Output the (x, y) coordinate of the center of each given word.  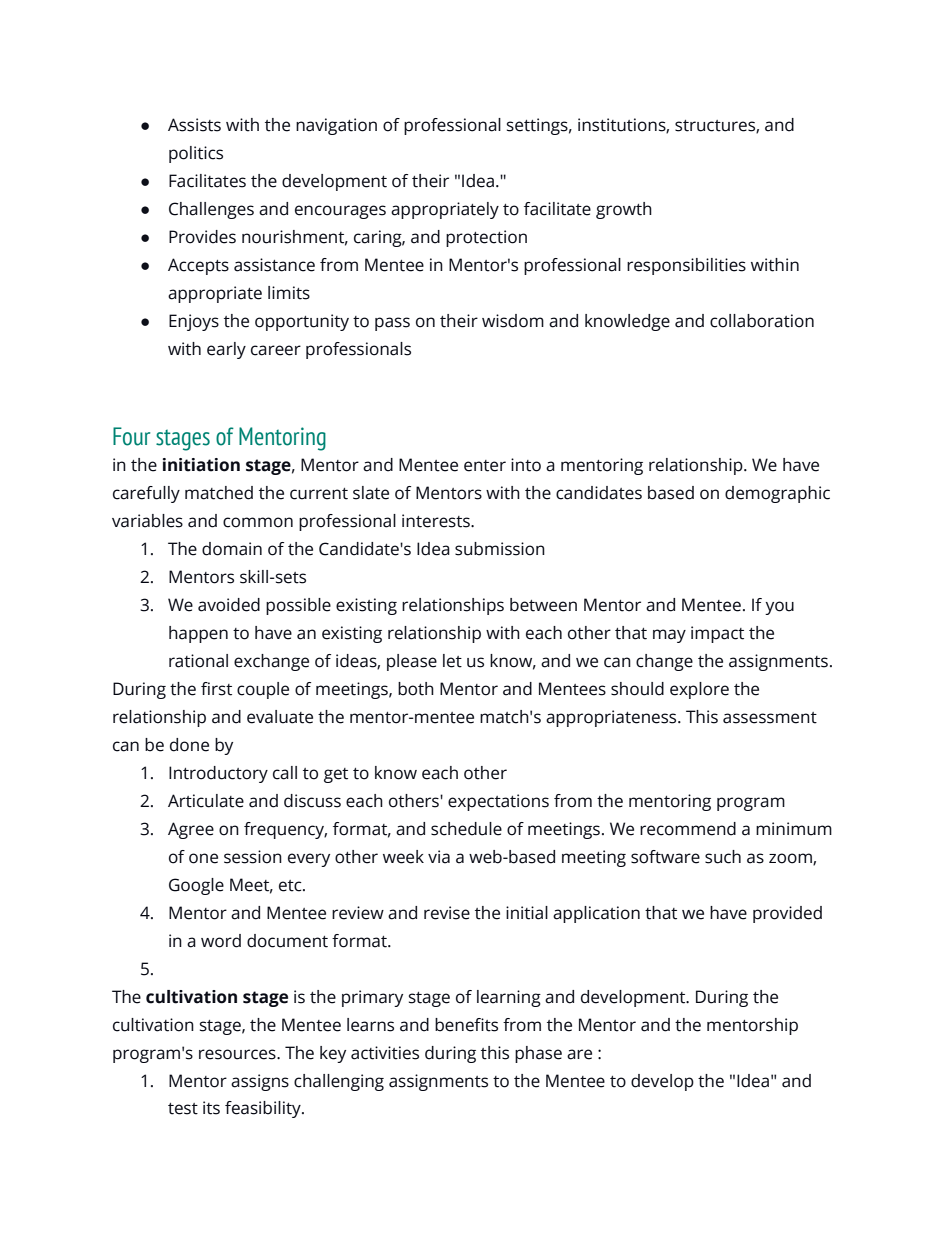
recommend (688, 829)
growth (624, 210)
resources (238, 1054)
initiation (201, 465)
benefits (466, 1025)
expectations (498, 802)
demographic (777, 494)
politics (196, 154)
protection (486, 238)
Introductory (218, 774)
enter (485, 466)
